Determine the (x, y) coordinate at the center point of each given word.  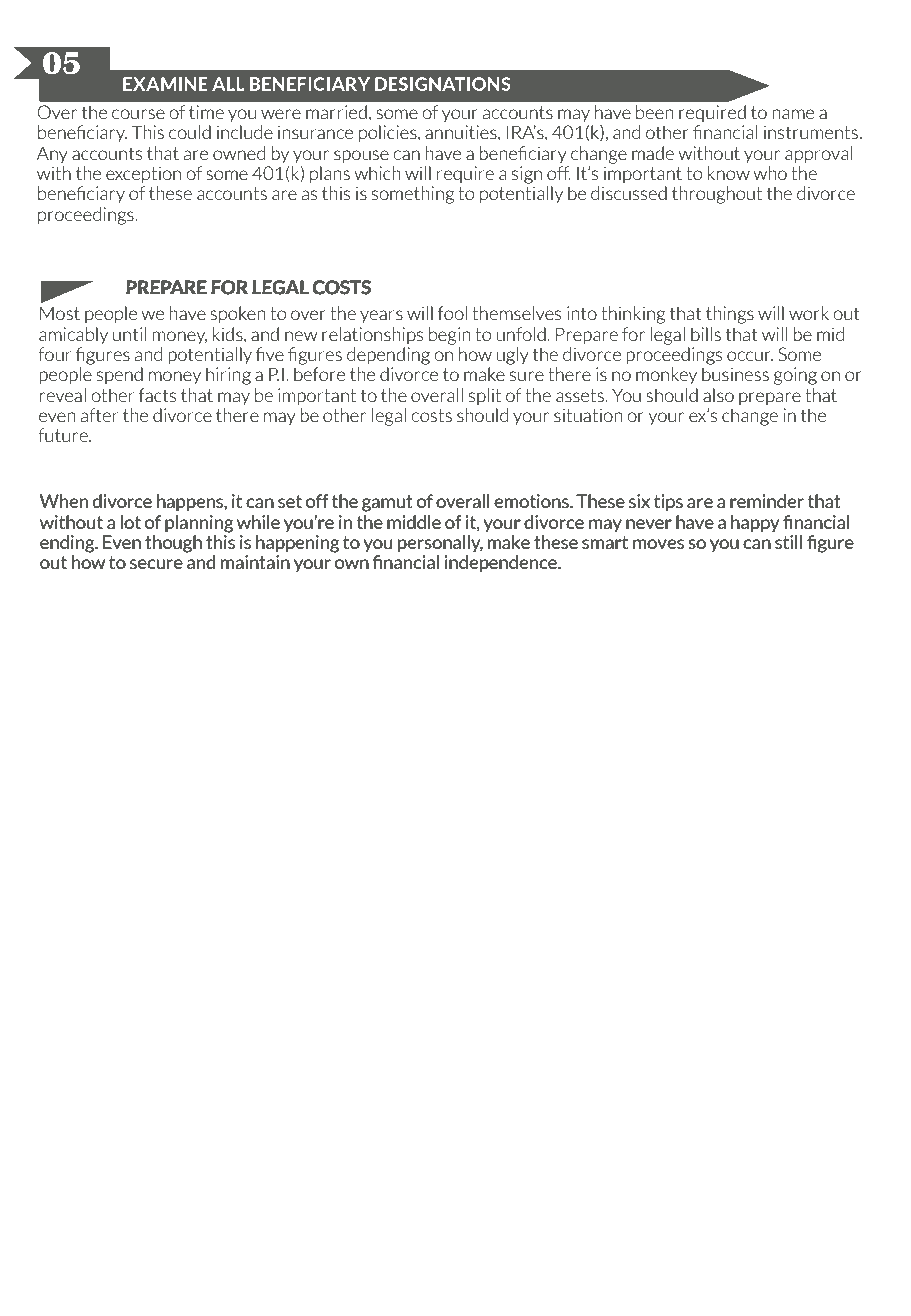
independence (501, 564)
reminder (767, 501)
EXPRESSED (448, 1224)
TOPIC (134, 1224)
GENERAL (714, 1224)
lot (130, 522)
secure (156, 564)
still (788, 542)
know (729, 173)
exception (143, 174)
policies (389, 133)
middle (414, 522)
